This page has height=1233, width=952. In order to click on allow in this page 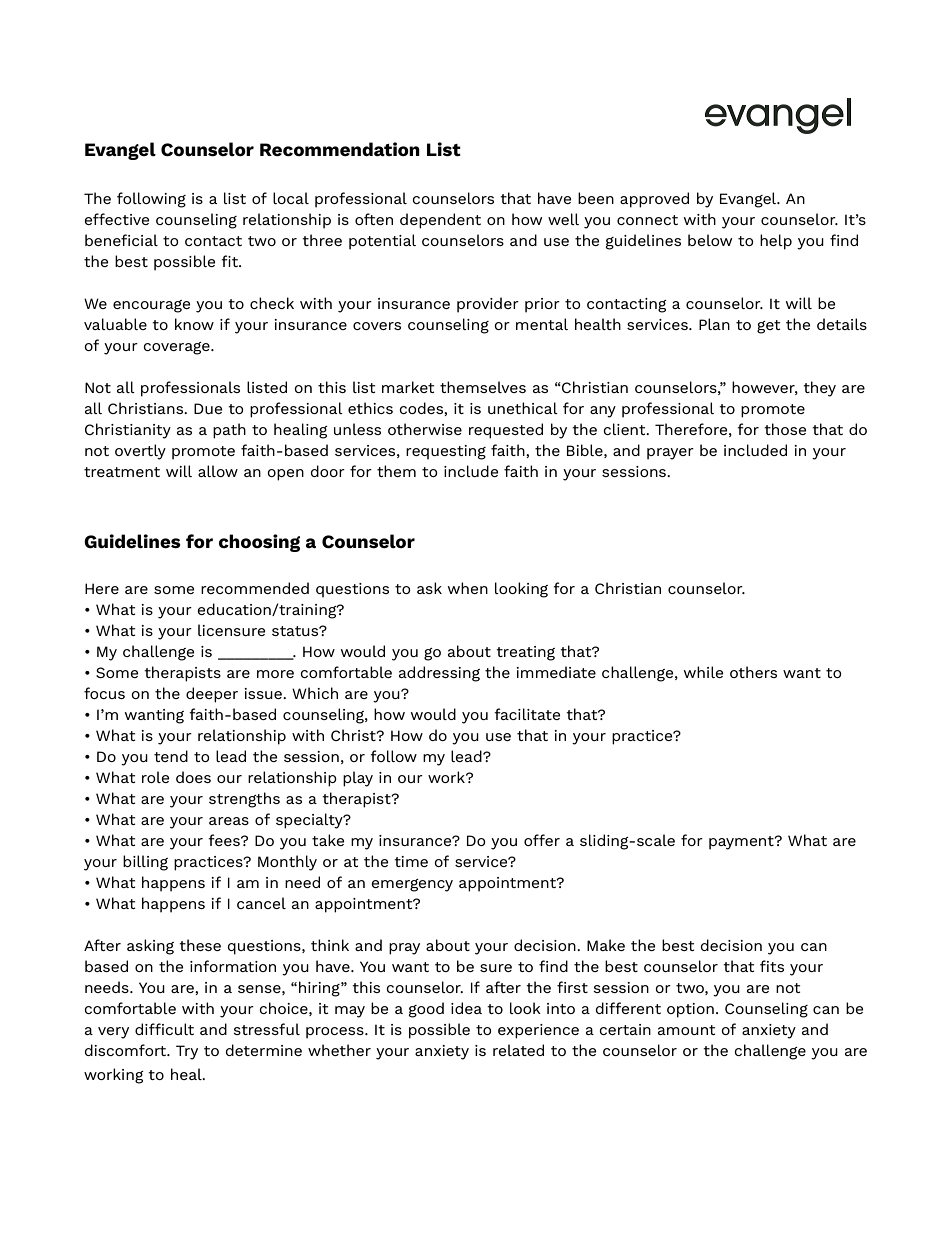, I will do `click(218, 471)`.
